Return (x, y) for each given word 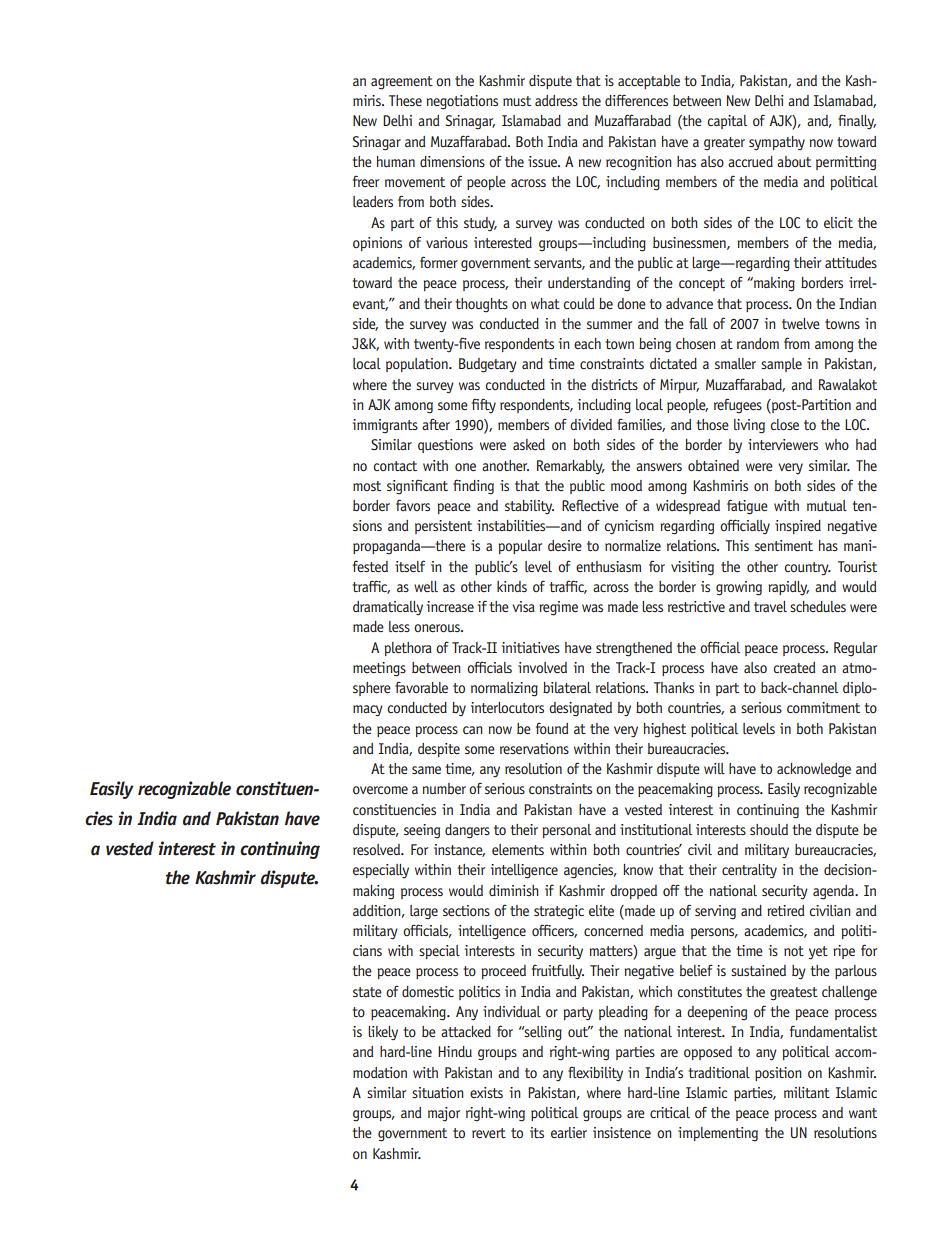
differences (636, 100)
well (426, 586)
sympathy (777, 143)
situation (438, 1092)
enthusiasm (608, 566)
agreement (402, 83)
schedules (818, 606)
